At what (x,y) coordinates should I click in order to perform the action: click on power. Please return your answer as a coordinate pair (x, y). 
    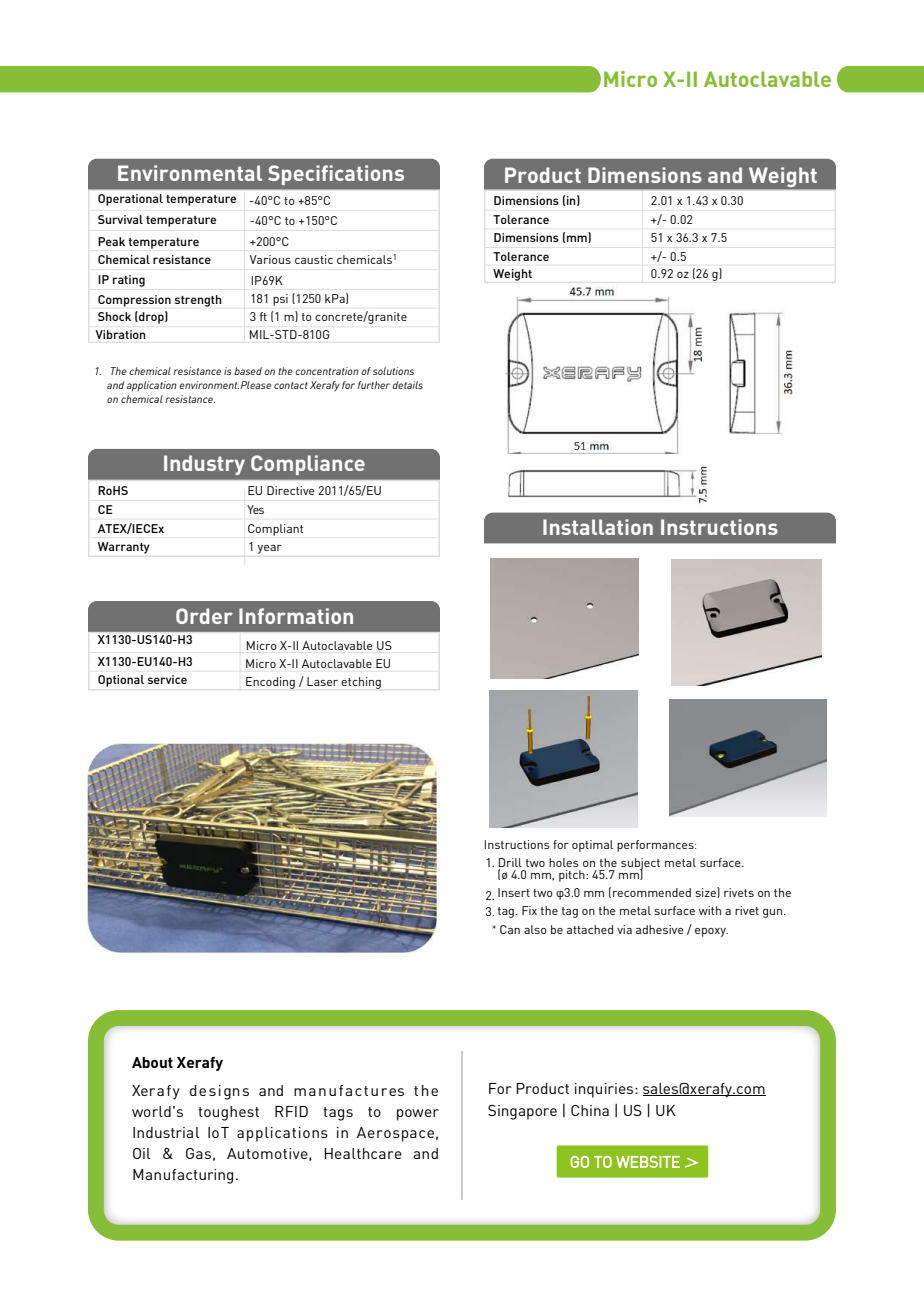
    Looking at the image, I should click on (418, 1115).
